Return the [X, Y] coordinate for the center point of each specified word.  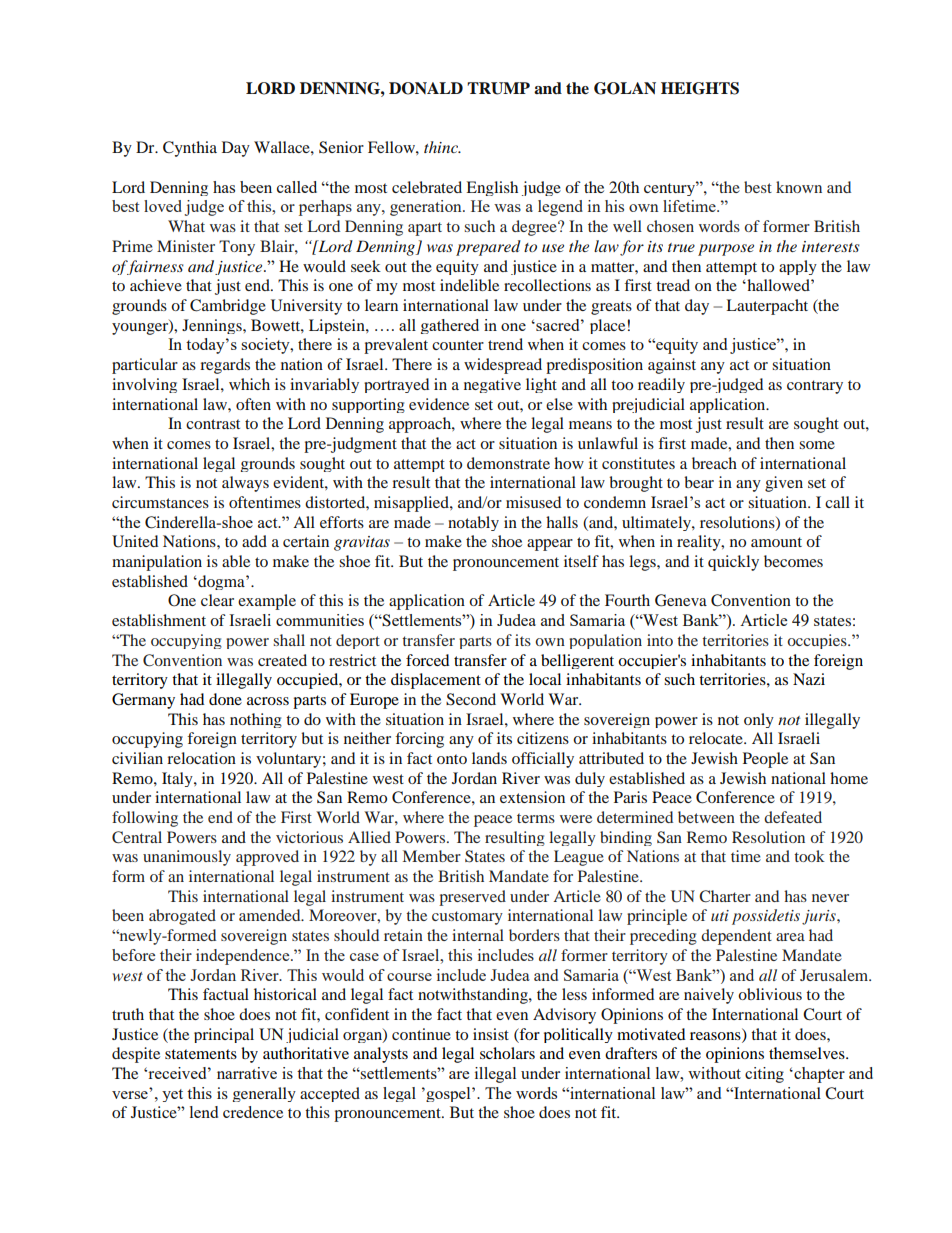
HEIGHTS [700, 88]
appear [550, 545]
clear [217, 600]
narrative [247, 1073]
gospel [448, 1094]
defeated [793, 817]
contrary [815, 387]
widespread [503, 366]
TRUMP [498, 88]
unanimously [187, 858]
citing [764, 1075]
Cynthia [190, 149]
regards [225, 366]
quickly [733, 563]
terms [536, 818]
